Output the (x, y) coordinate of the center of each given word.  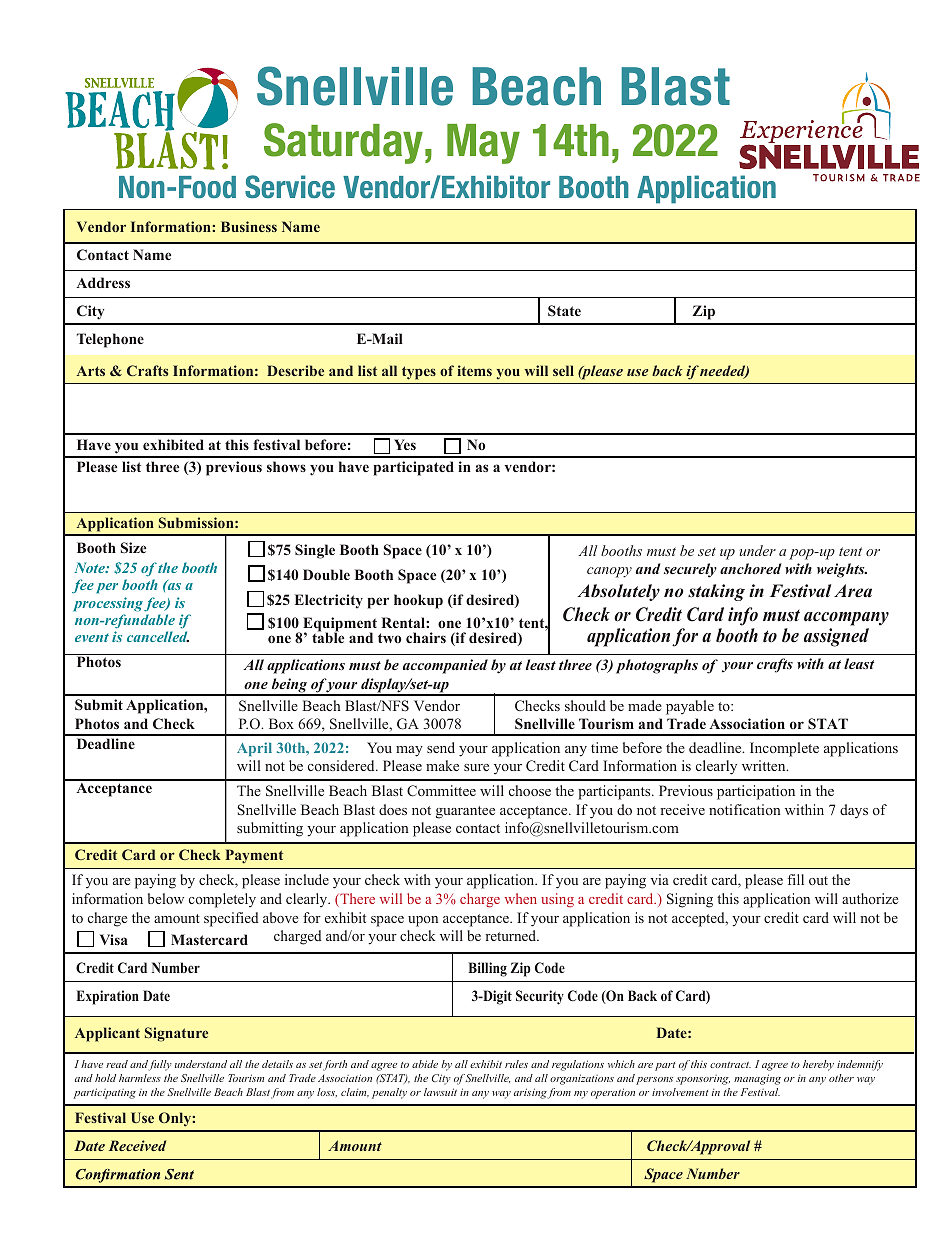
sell (563, 370)
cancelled (158, 636)
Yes (405, 444)
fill (795, 879)
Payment (254, 856)
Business (249, 226)
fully (160, 1065)
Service (290, 186)
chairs (426, 637)
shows (286, 466)
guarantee (465, 812)
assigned (836, 637)
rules (516, 1064)
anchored (751, 568)
